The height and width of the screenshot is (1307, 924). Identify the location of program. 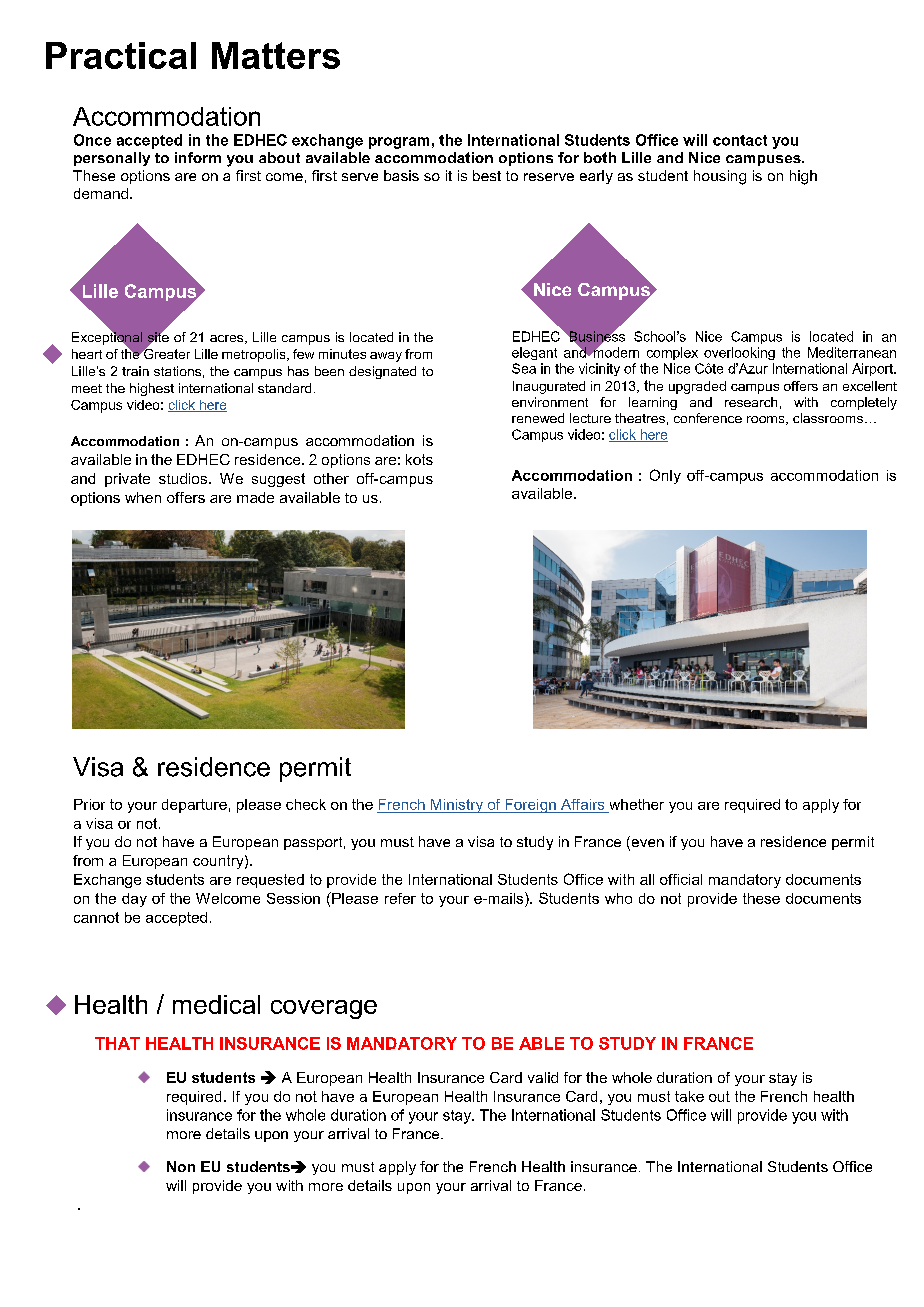
(399, 143).
